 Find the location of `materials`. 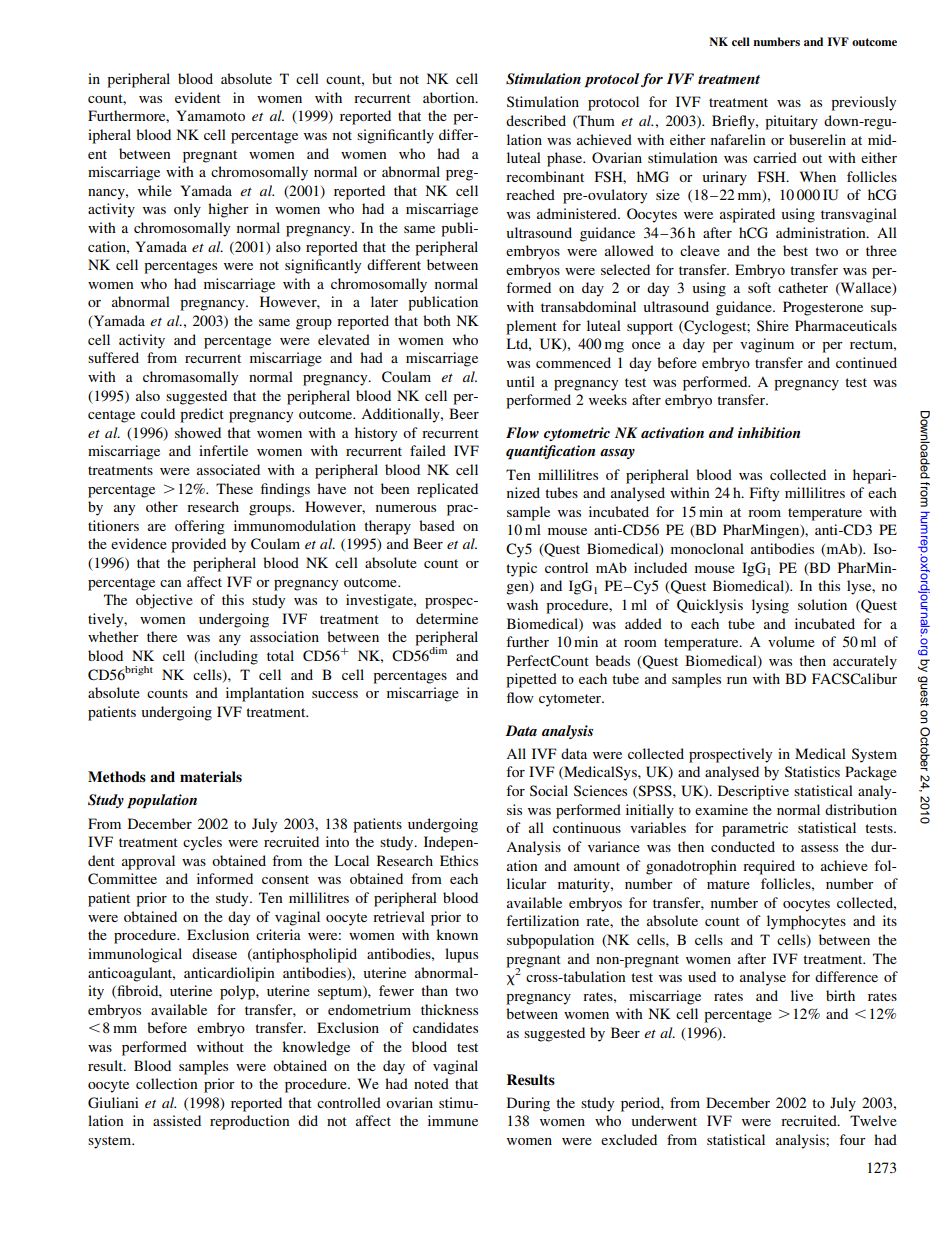

materials is located at coordinates (211, 776).
